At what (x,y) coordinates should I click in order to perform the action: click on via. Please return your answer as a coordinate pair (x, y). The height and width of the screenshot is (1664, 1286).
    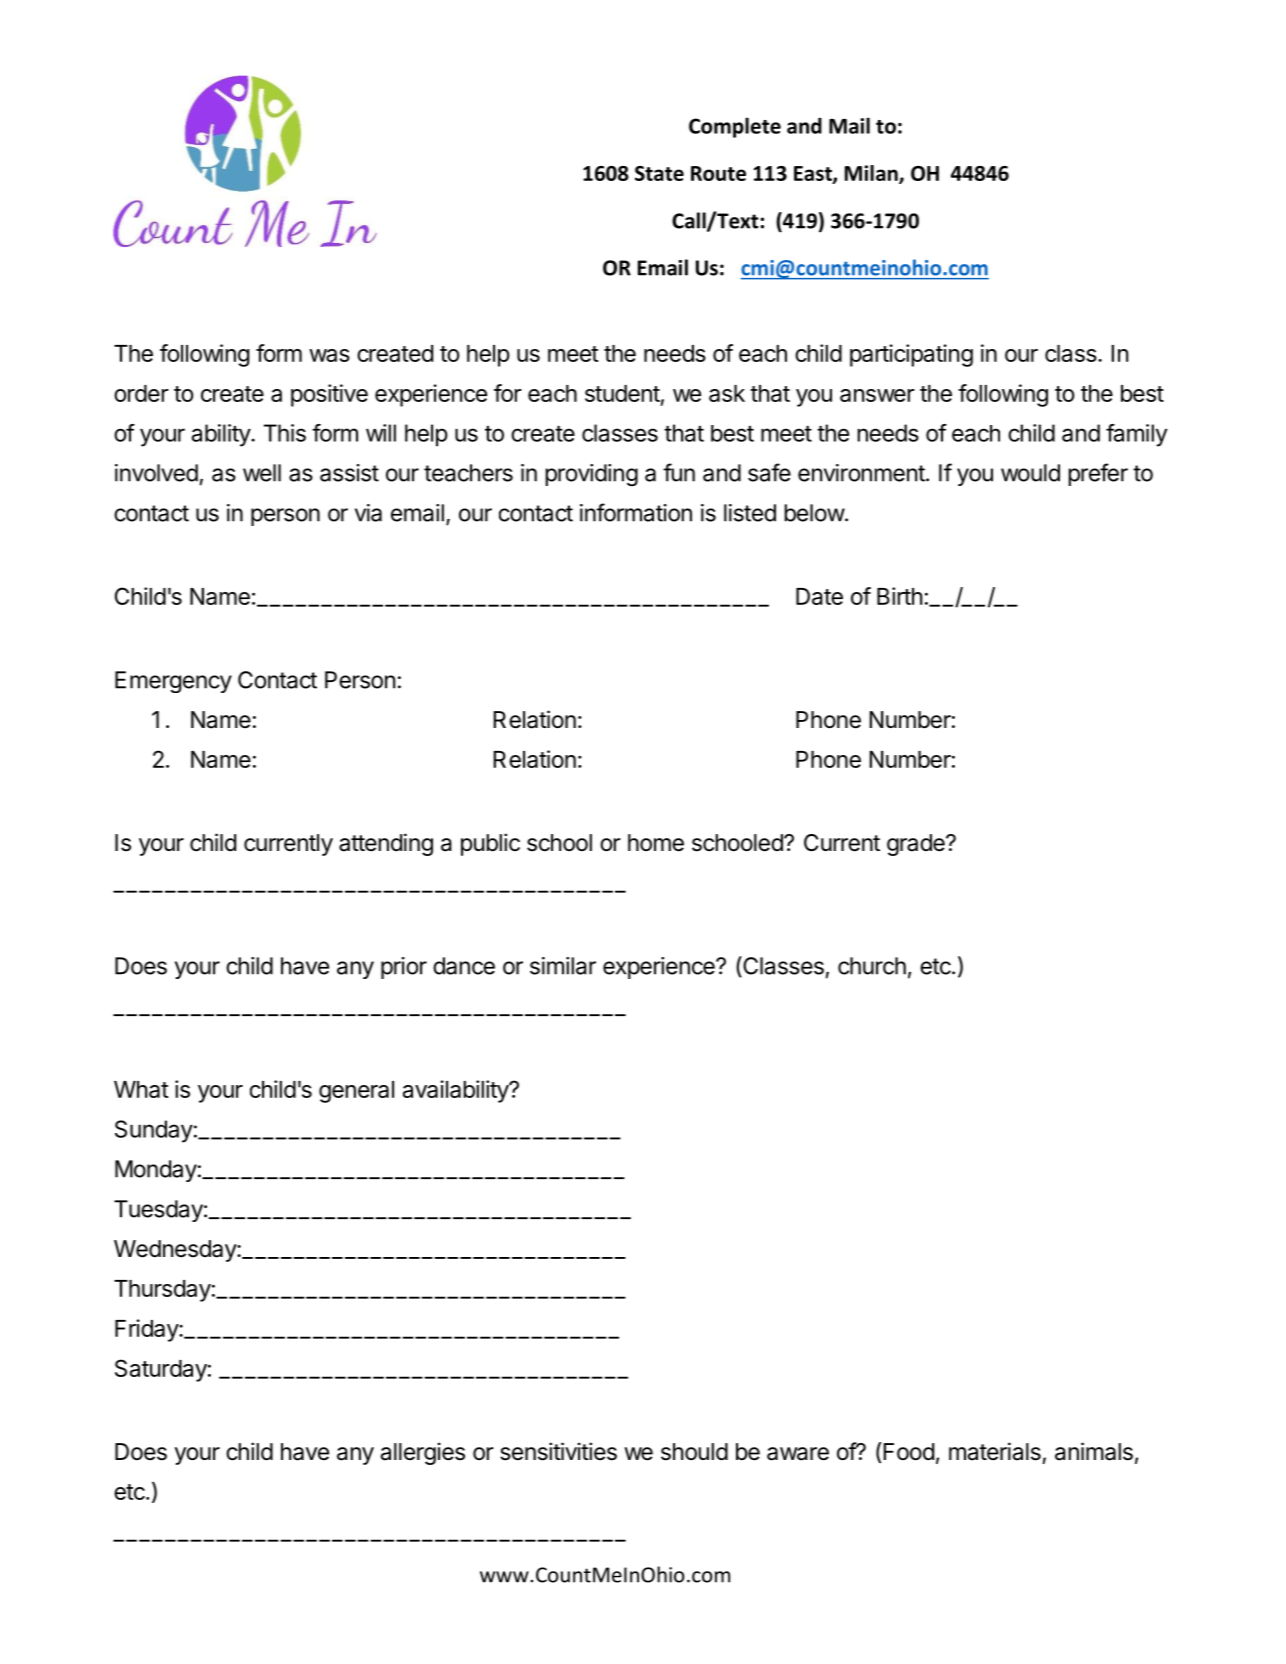
    Looking at the image, I should click on (368, 513).
